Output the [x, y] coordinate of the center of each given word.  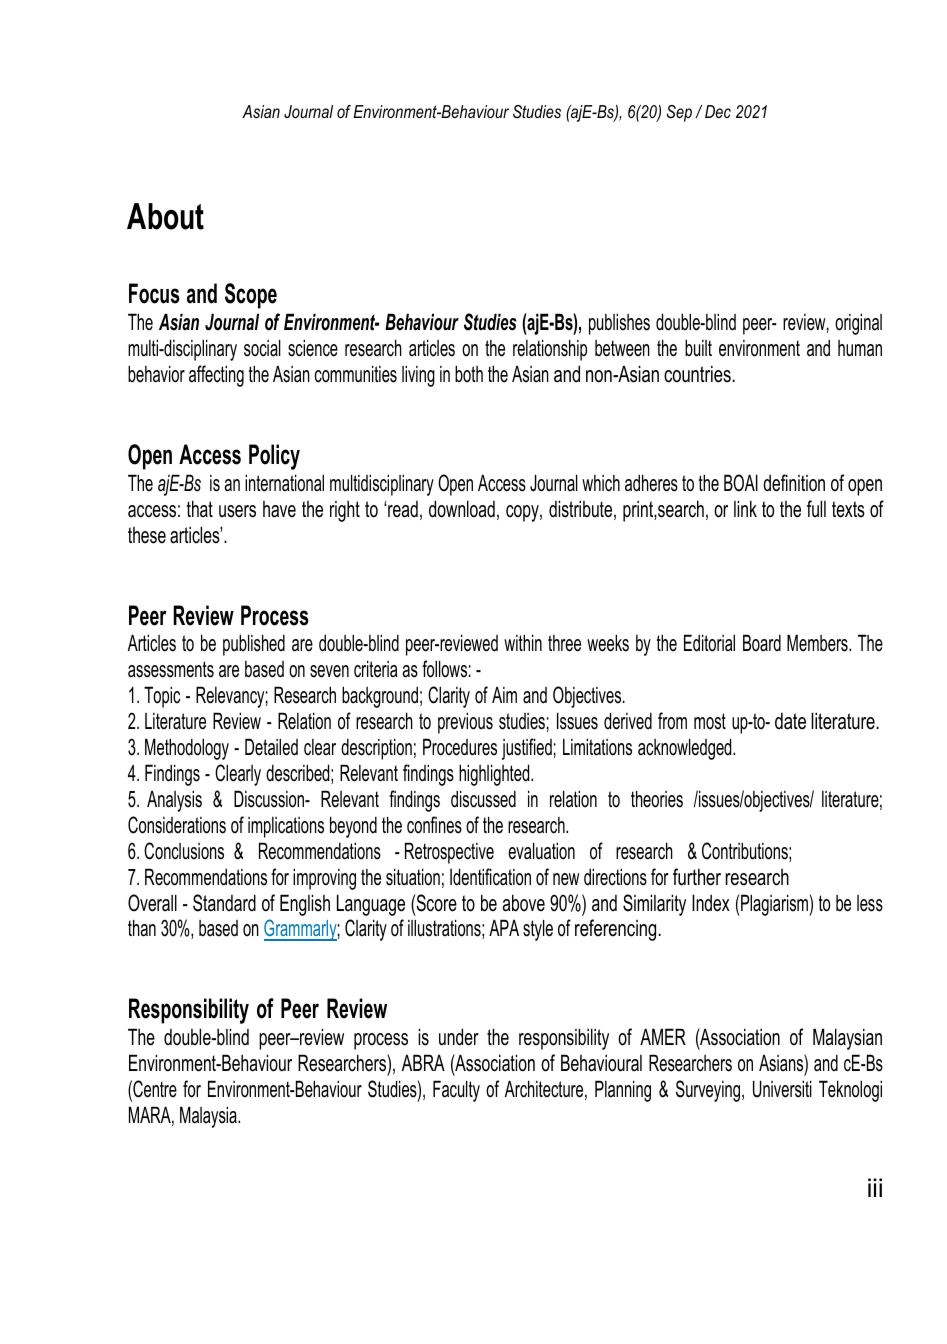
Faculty [456, 1091]
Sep [679, 113]
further [697, 877]
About [165, 216]
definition [794, 483]
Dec [718, 111]
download [462, 509]
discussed [483, 799]
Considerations [177, 825]
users [237, 511]
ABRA [423, 1062]
